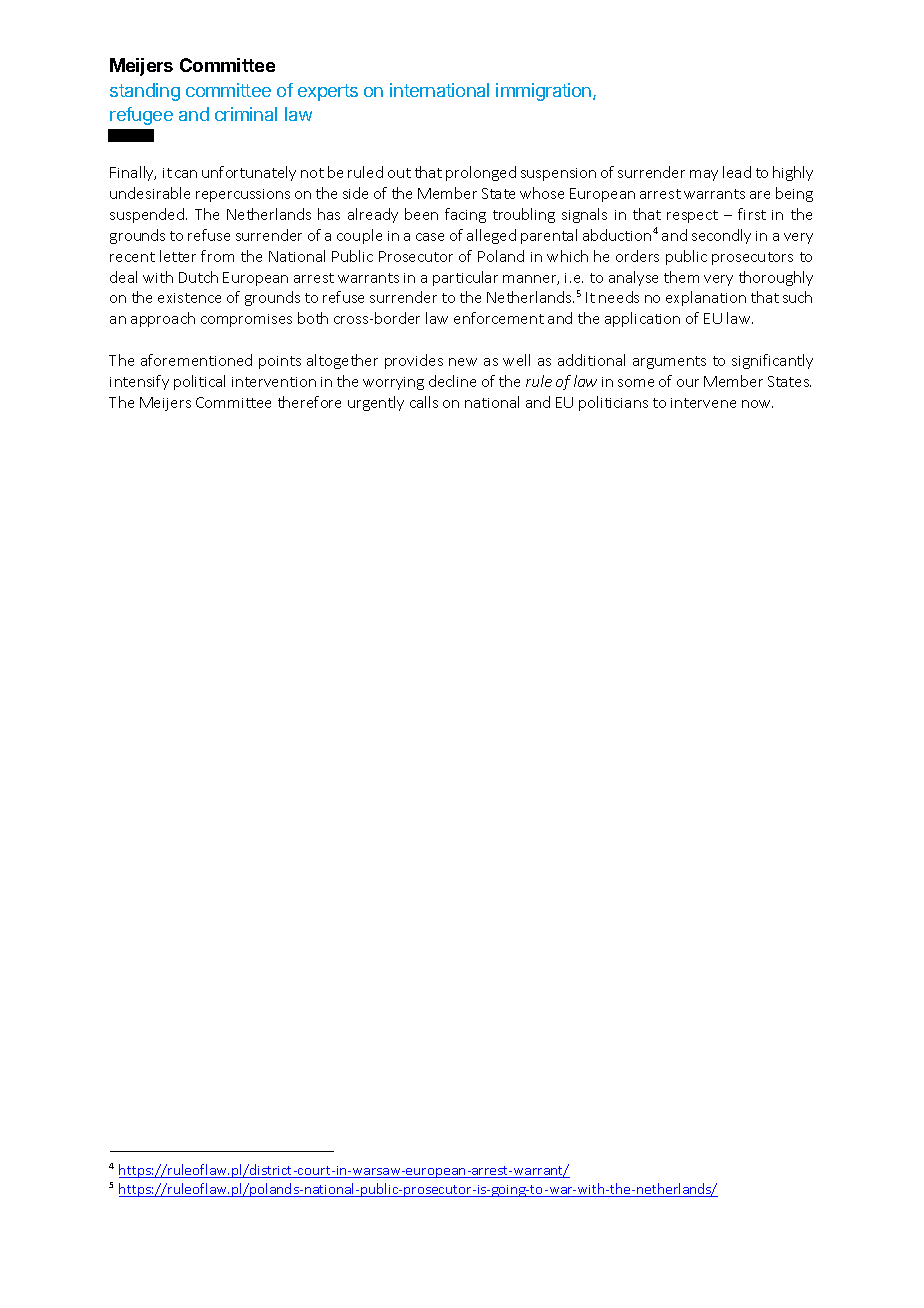  I want to click on Dutch, so click(198, 277).
